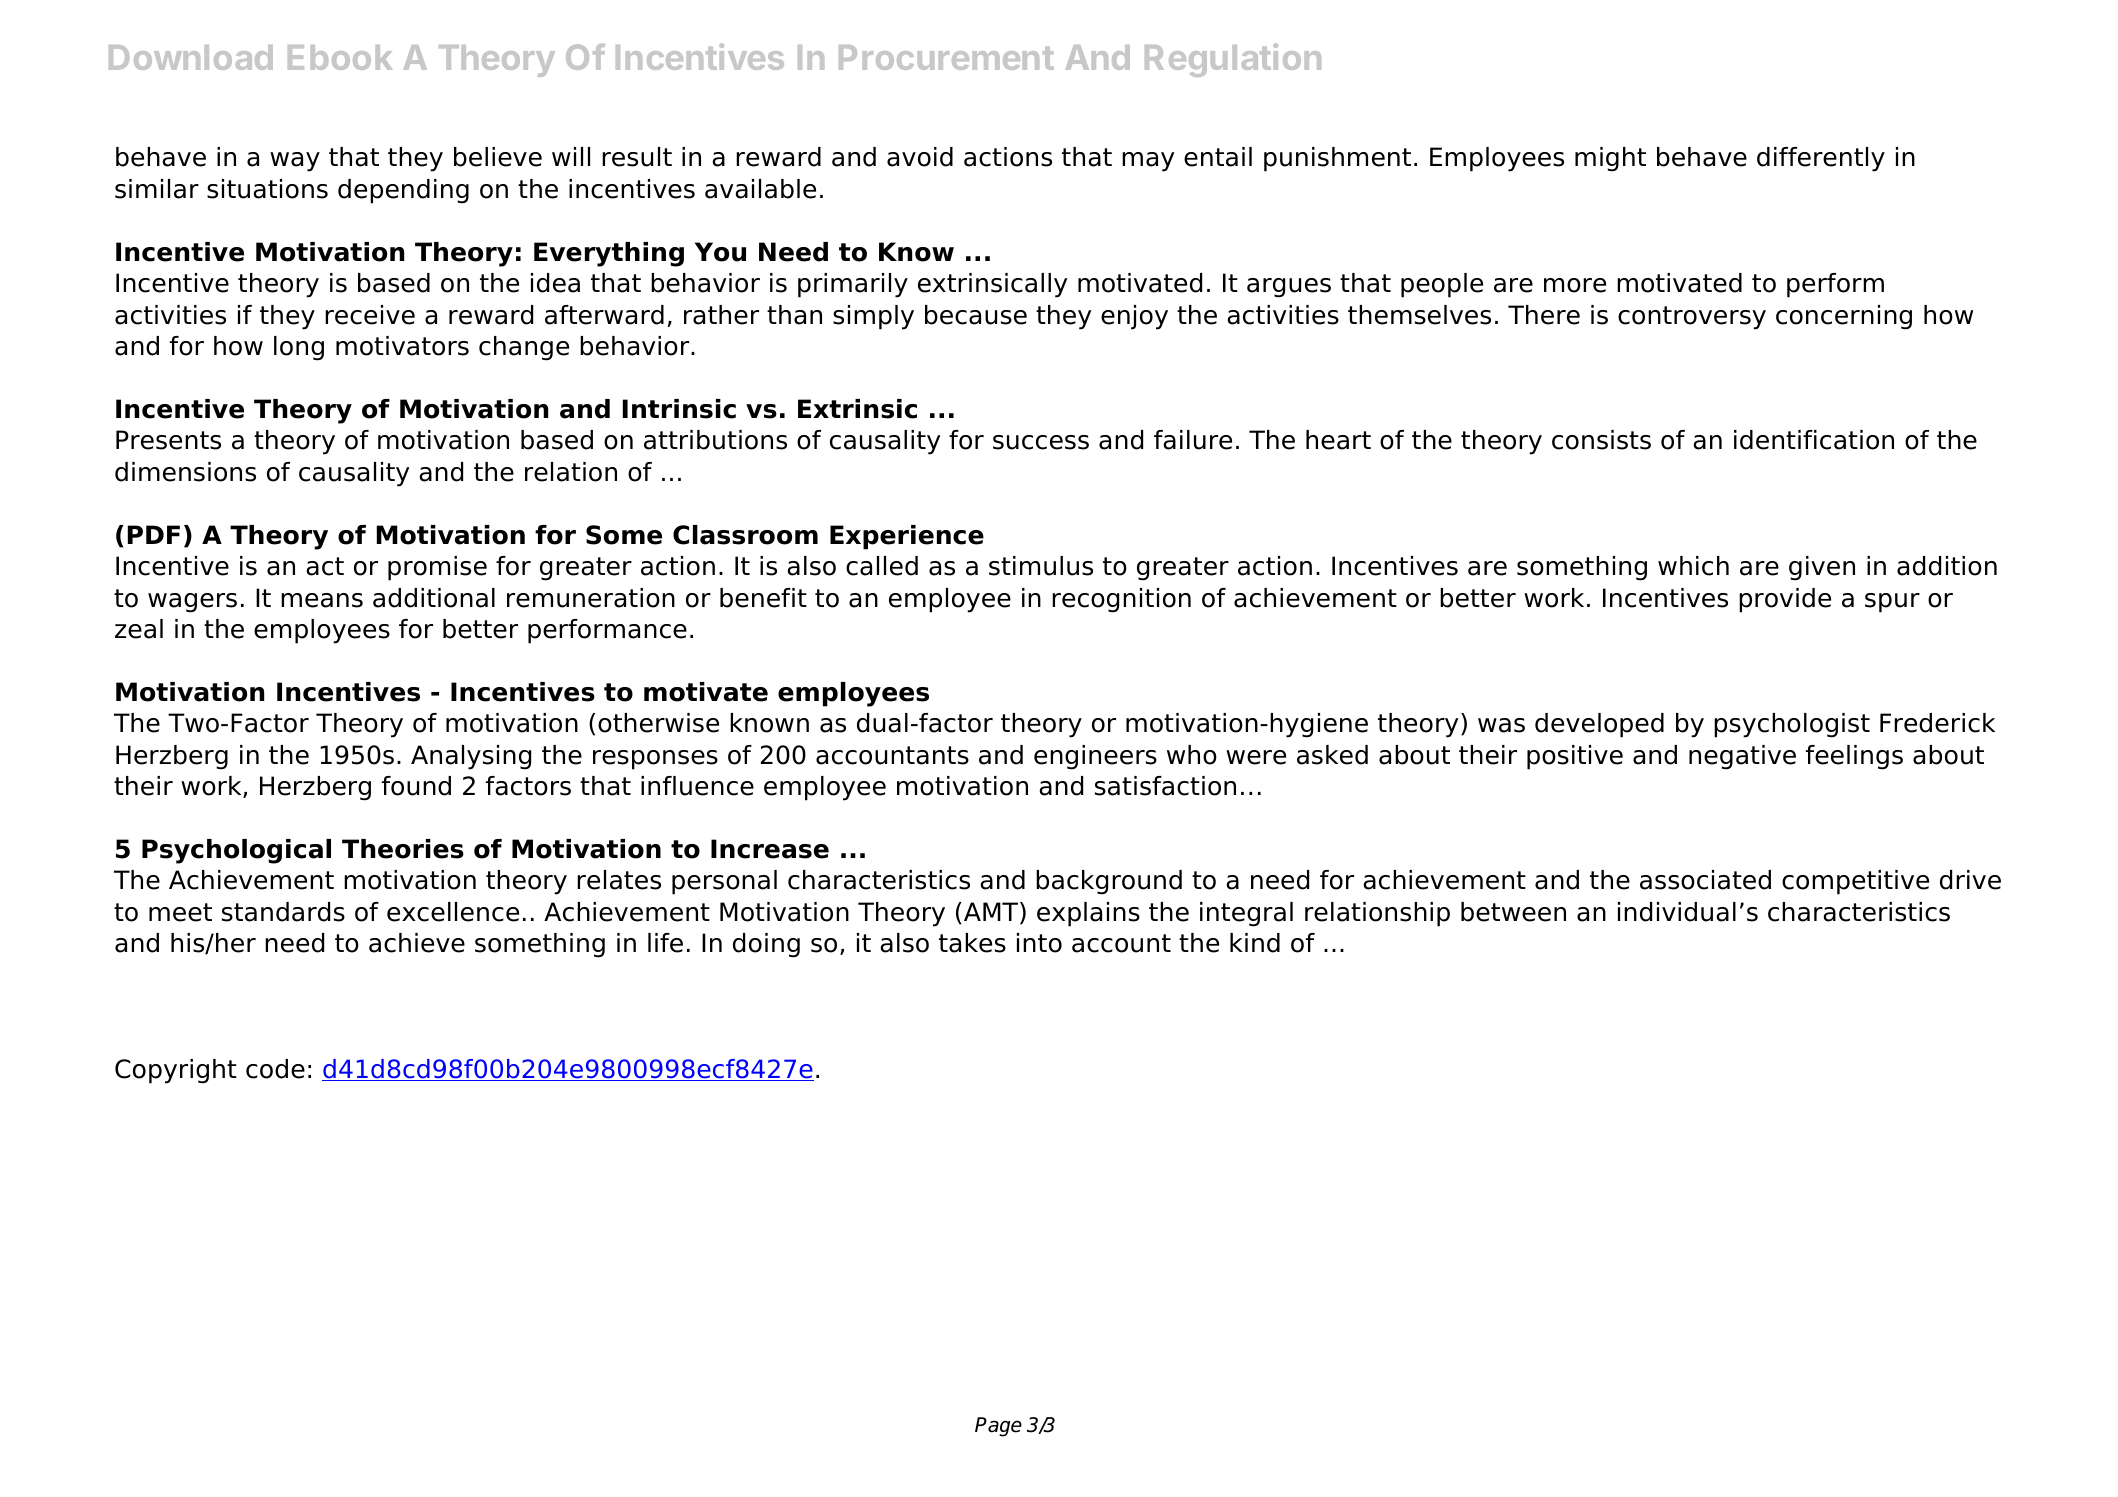 The image size is (2118, 1497). I want to click on Procurement, so click(946, 57).
